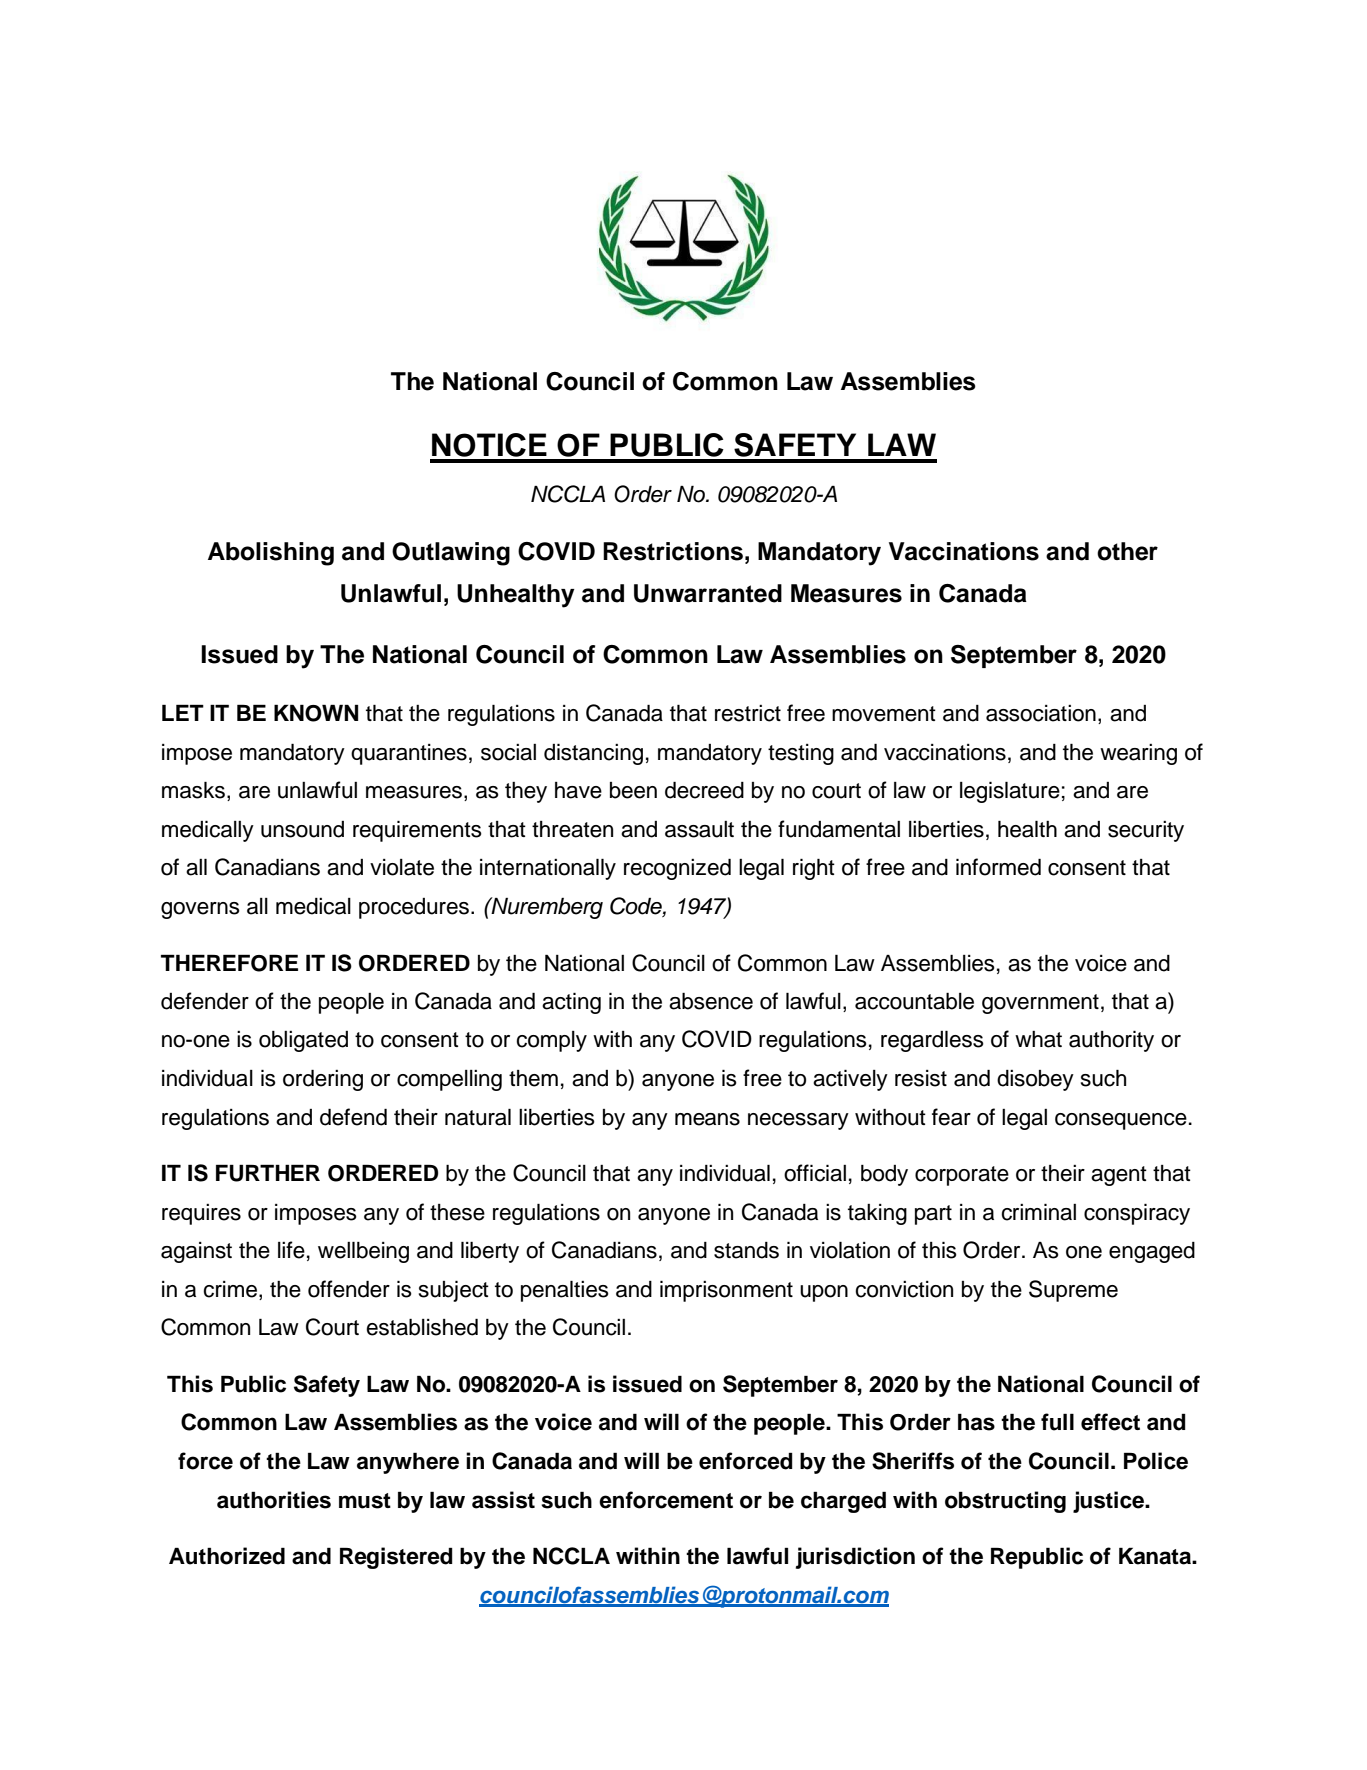 Image resolution: width=1367 pixels, height=1770 pixels. Describe the element at coordinates (726, 1291) in the screenshot. I see `imprisonment` at that location.
